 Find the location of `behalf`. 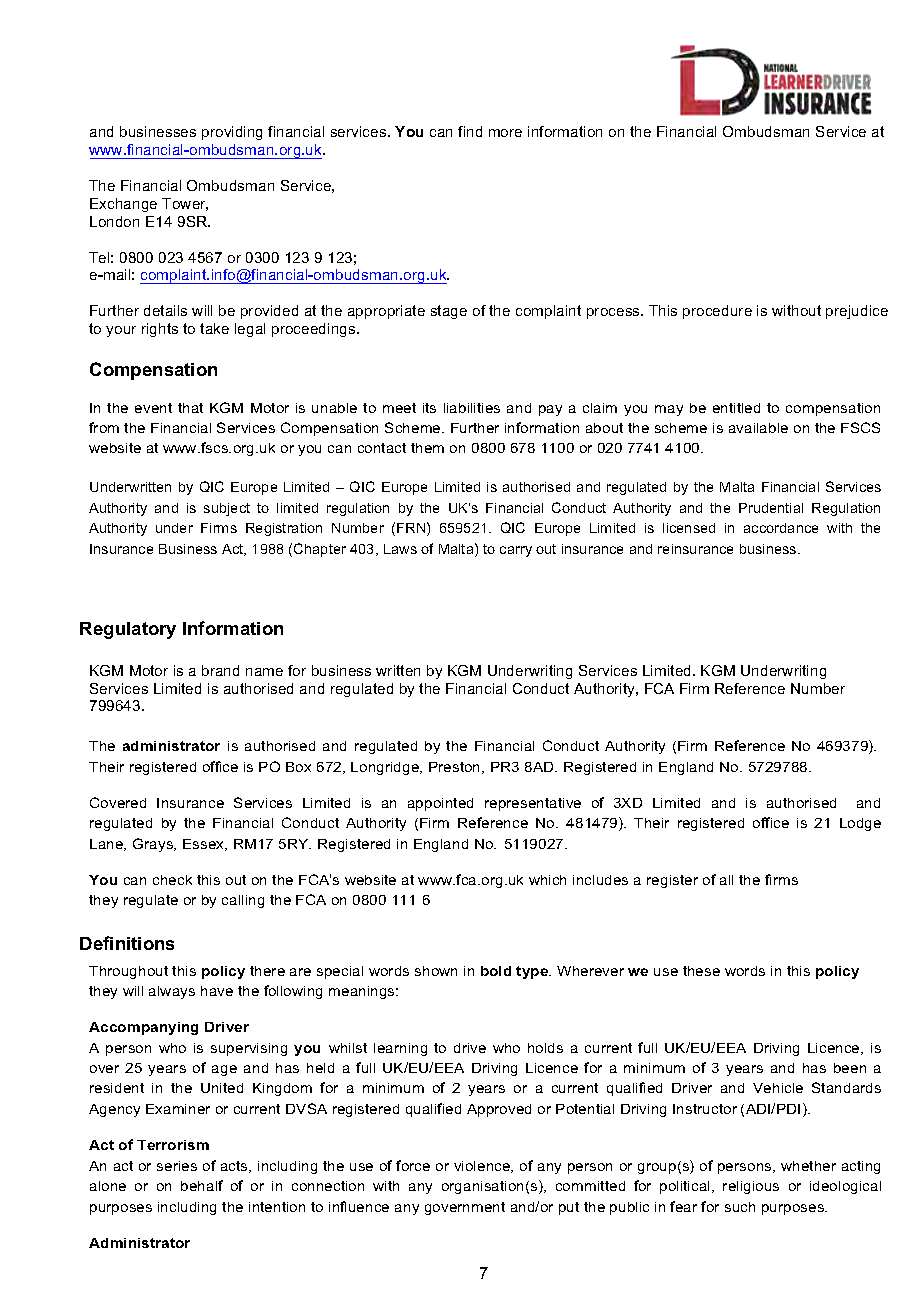

behalf is located at coordinates (202, 1185).
